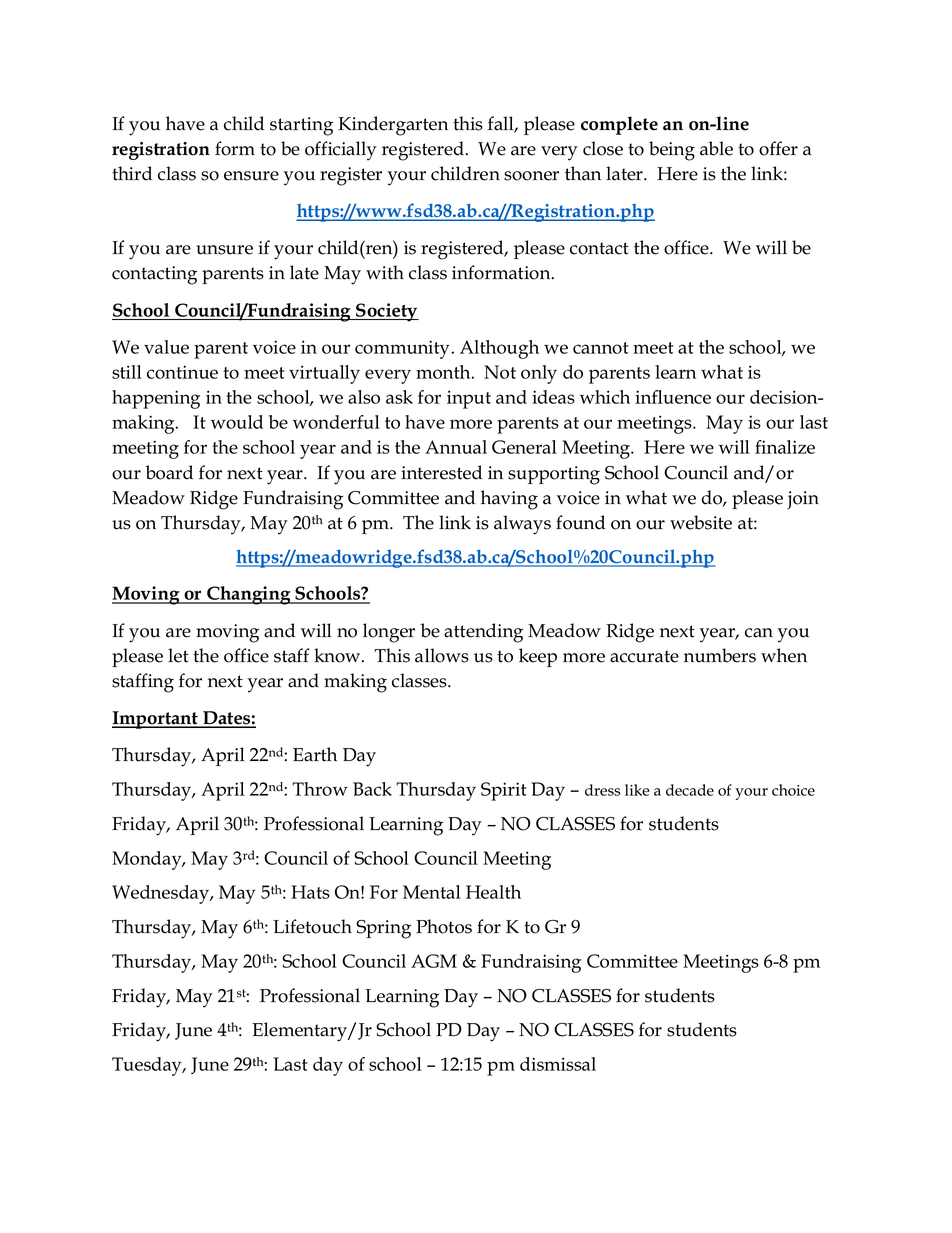 Image resolution: width=952 pixels, height=1233 pixels. I want to click on ensure, so click(251, 176).
